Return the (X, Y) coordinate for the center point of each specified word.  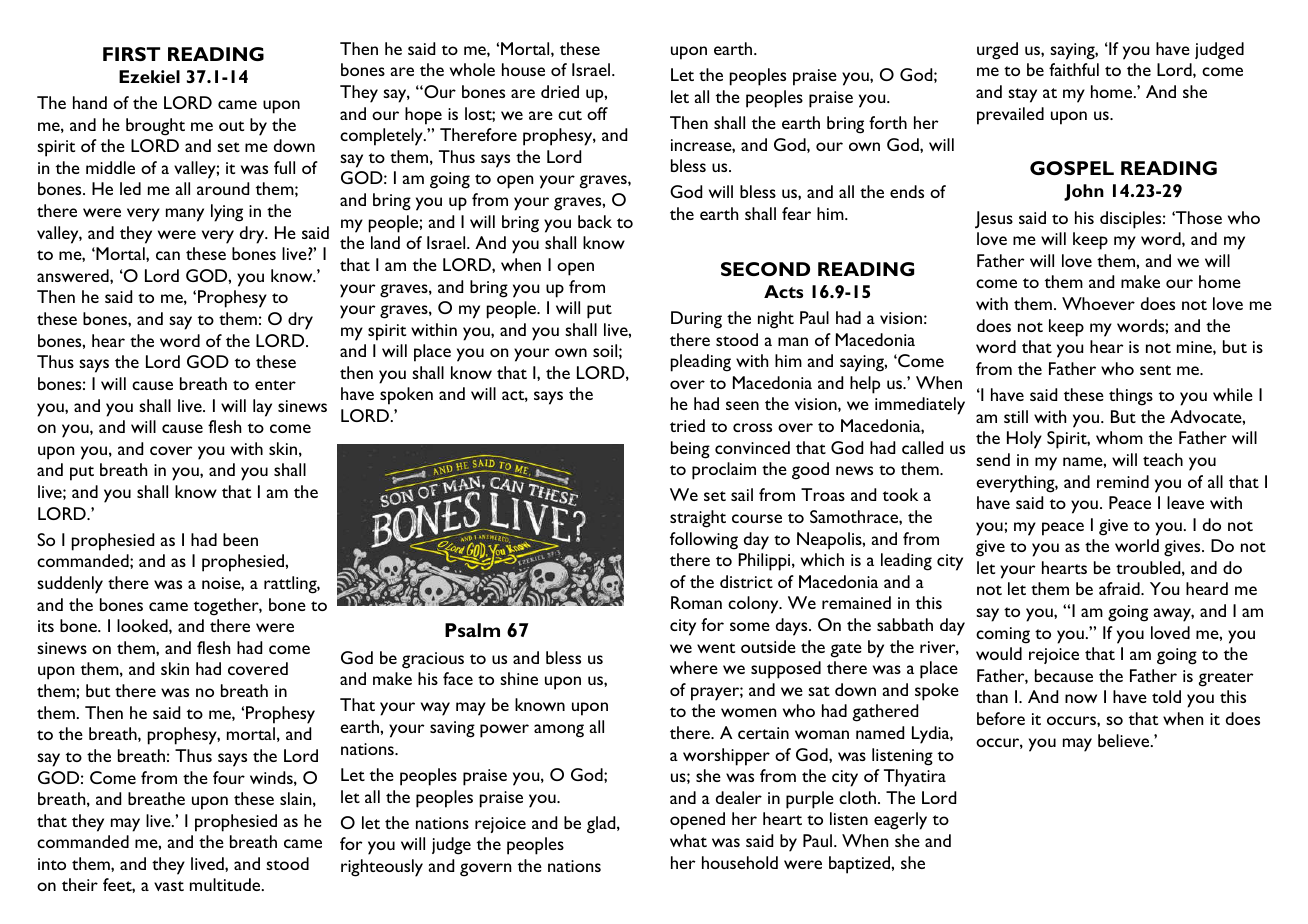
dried (560, 91)
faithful (1074, 69)
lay (262, 408)
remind (1123, 481)
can (168, 255)
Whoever (1098, 303)
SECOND (765, 269)
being (690, 450)
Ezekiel (149, 76)
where (694, 667)
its (46, 626)
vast (169, 886)
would (999, 653)
